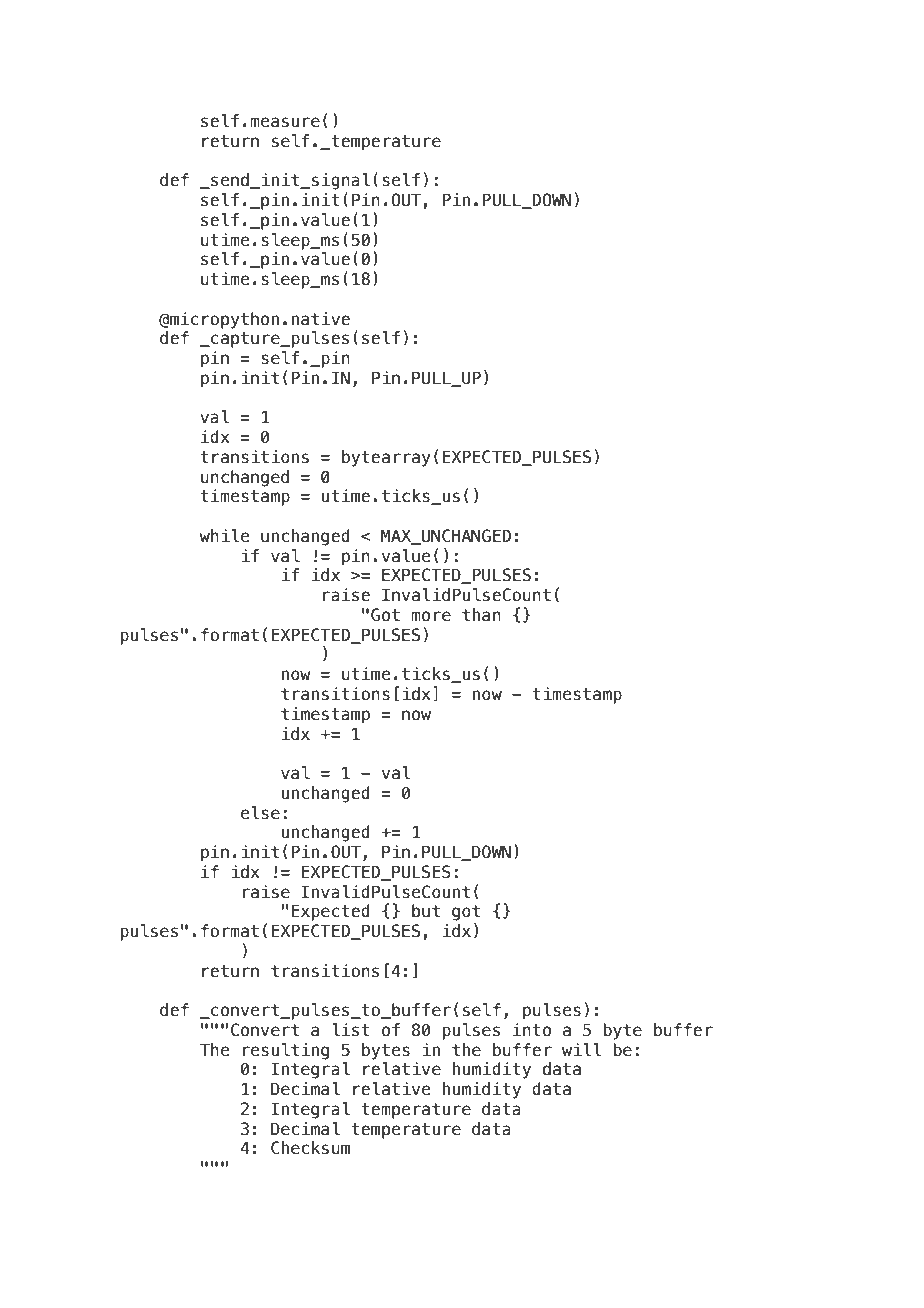 The width and height of the screenshot is (924, 1308). I want to click on else, so click(260, 813).
